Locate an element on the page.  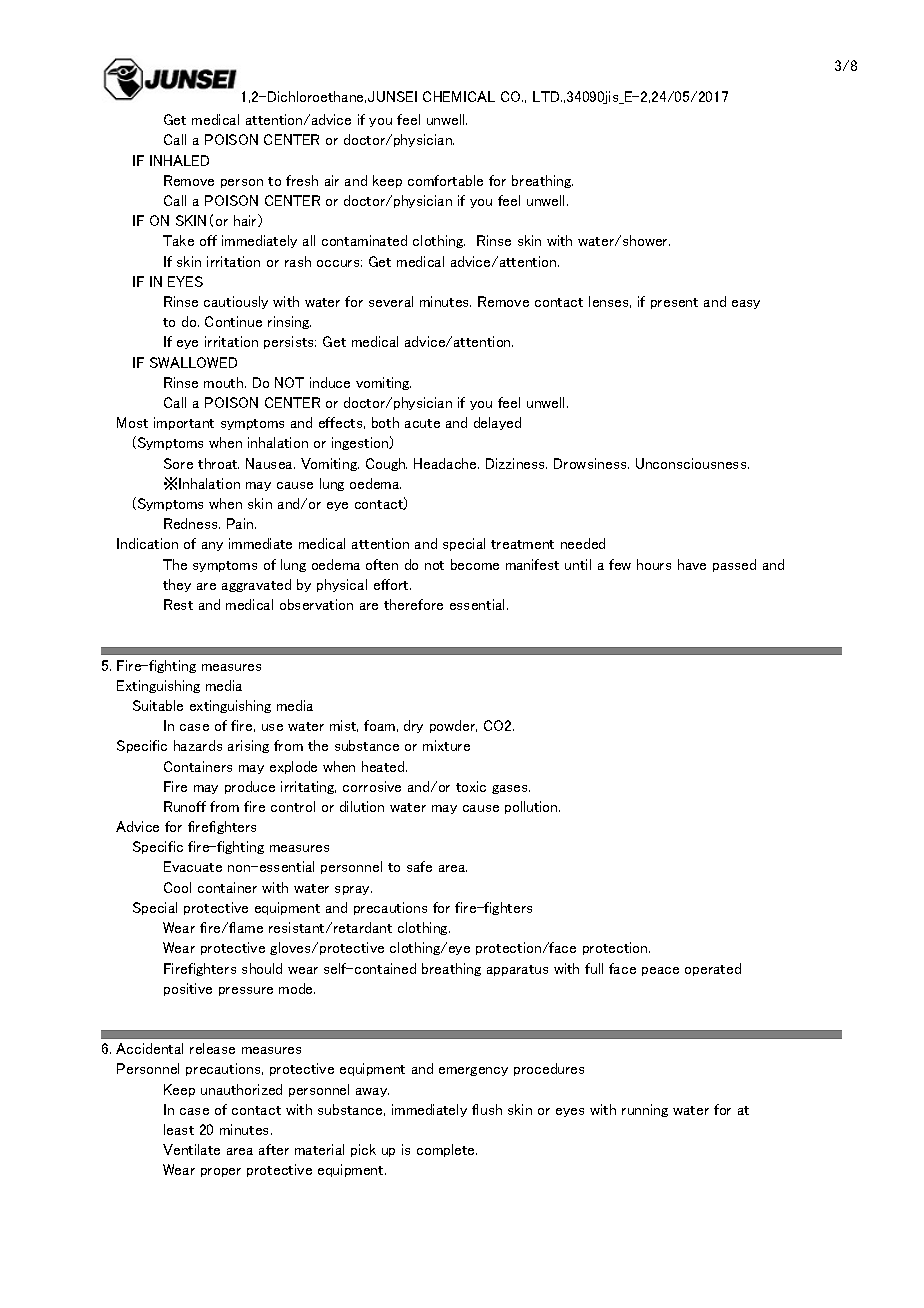
throat is located at coordinates (218, 463).
